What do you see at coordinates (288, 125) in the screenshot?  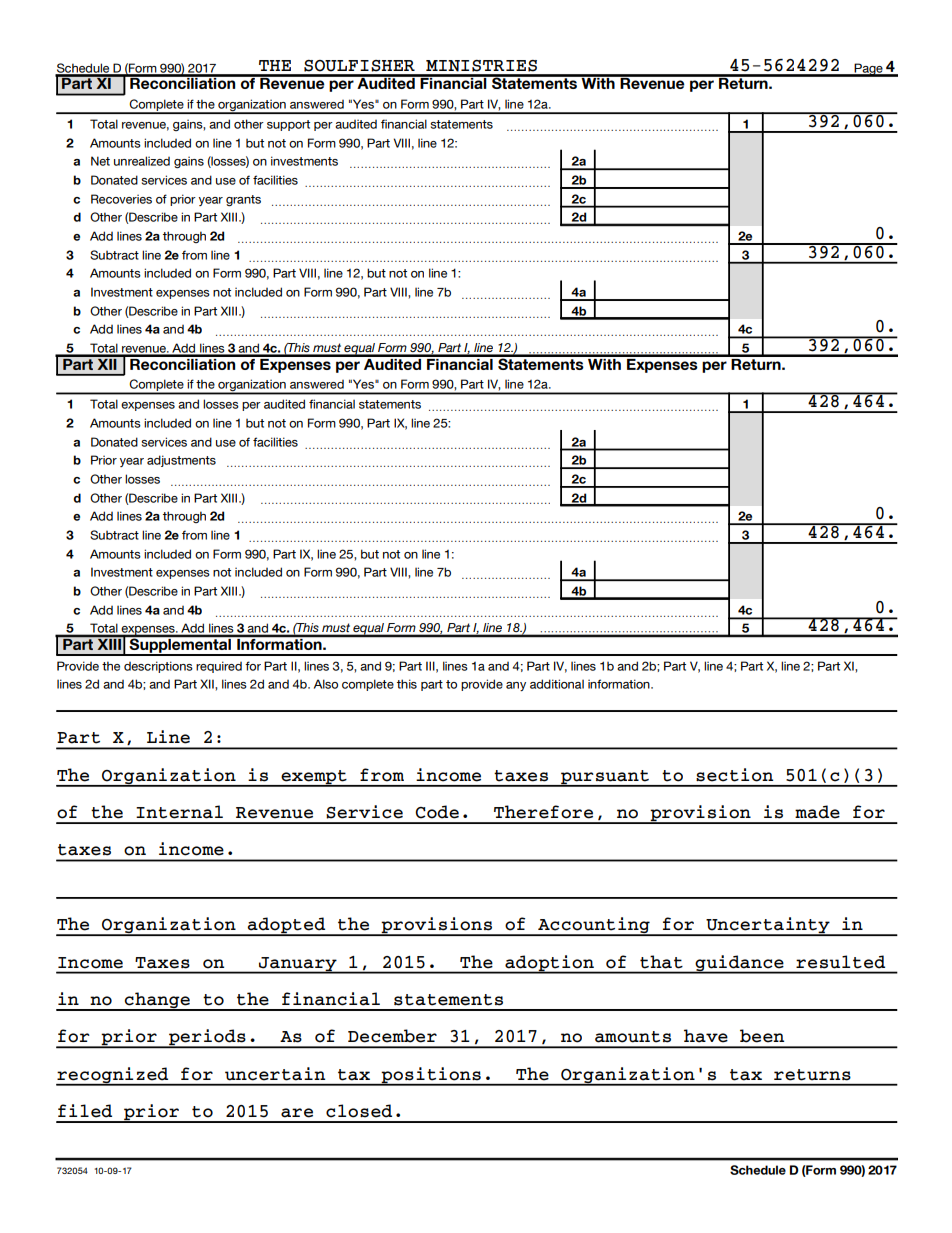 I see `support` at bounding box center [288, 125].
